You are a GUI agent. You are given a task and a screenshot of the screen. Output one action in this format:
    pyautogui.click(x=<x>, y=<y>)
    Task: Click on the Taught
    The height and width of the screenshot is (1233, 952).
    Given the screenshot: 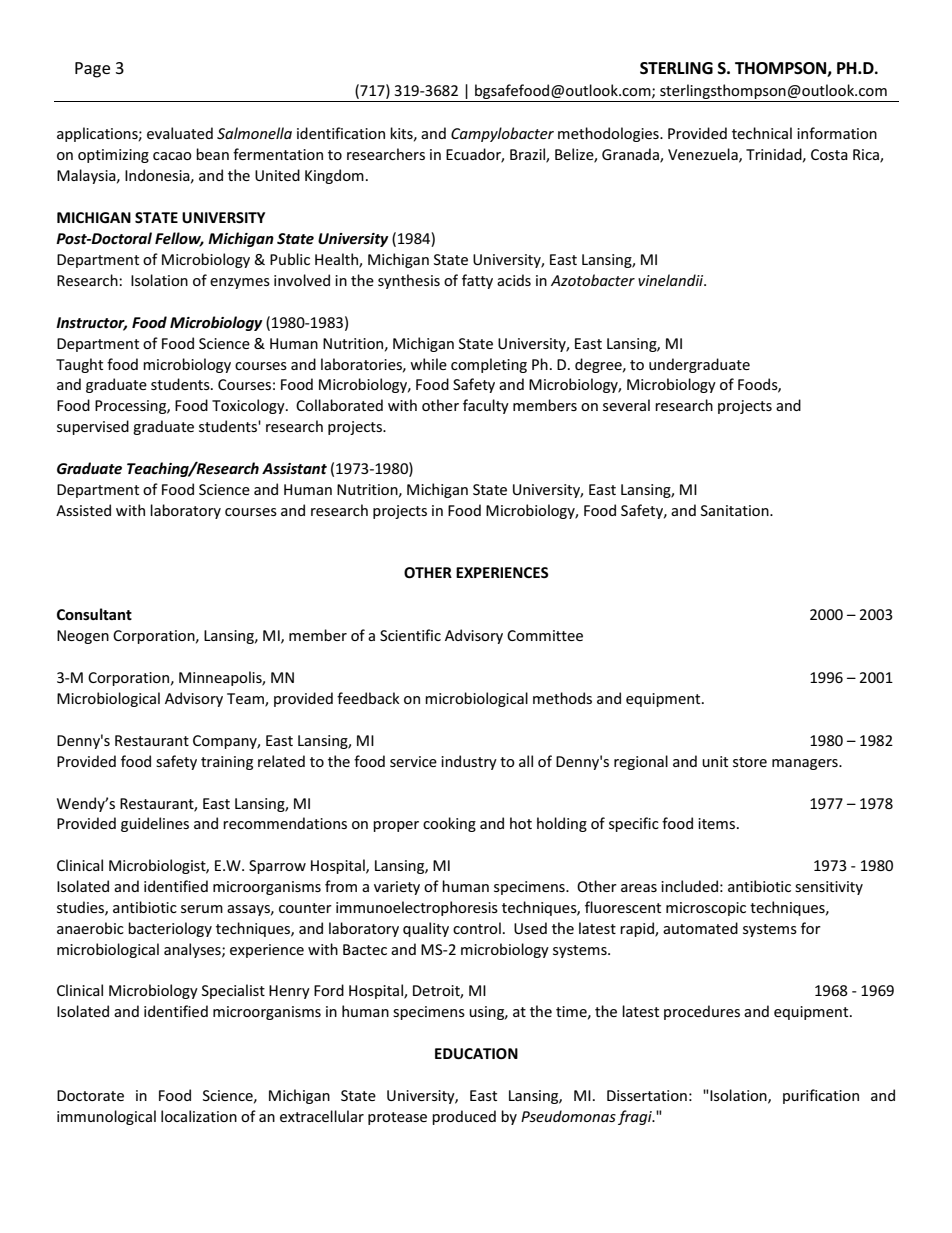 What is the action you would take?
    pyautogui.click(x=79, y=365)
